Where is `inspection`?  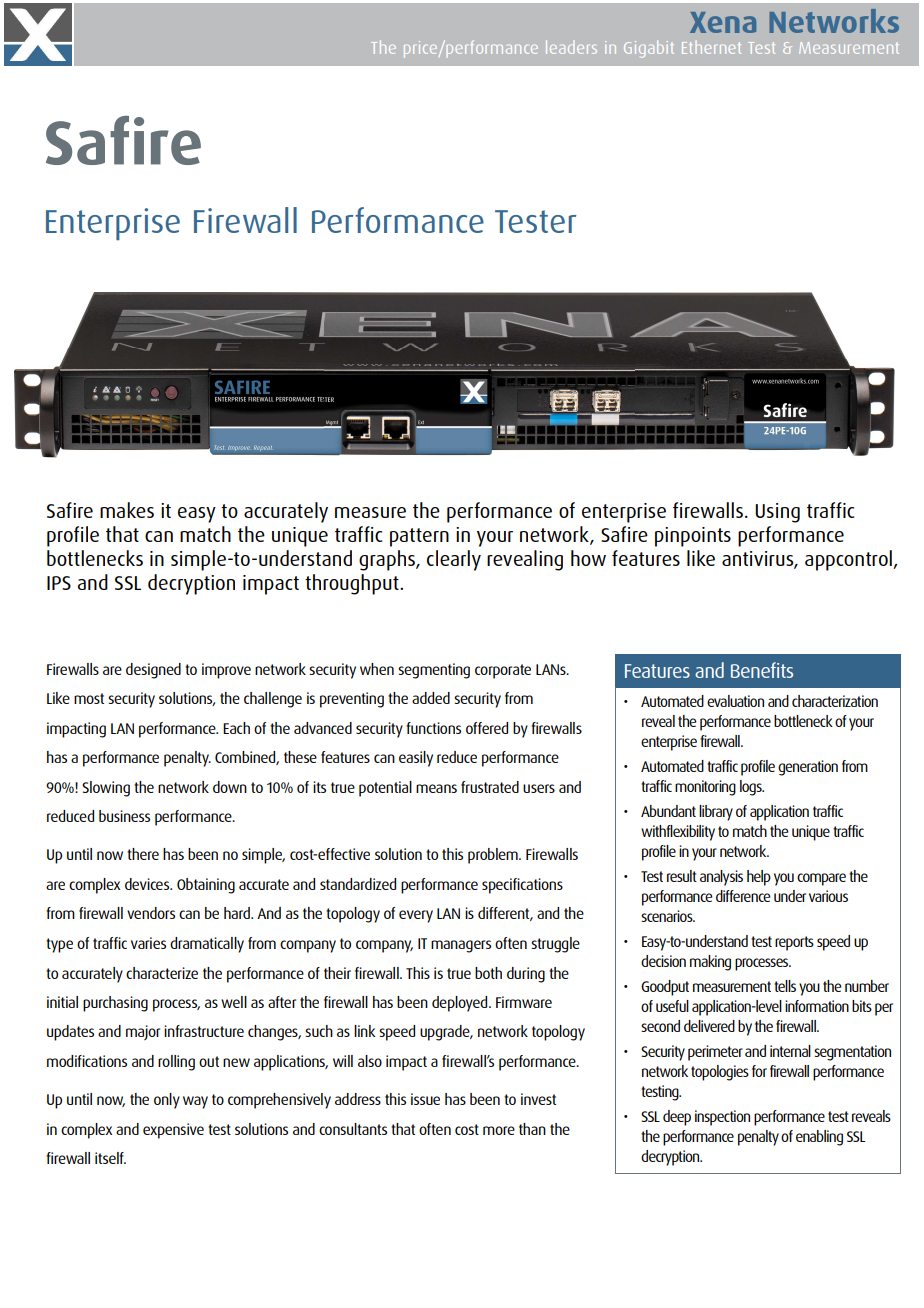
inspection is located at coordinates (722, 1118).
